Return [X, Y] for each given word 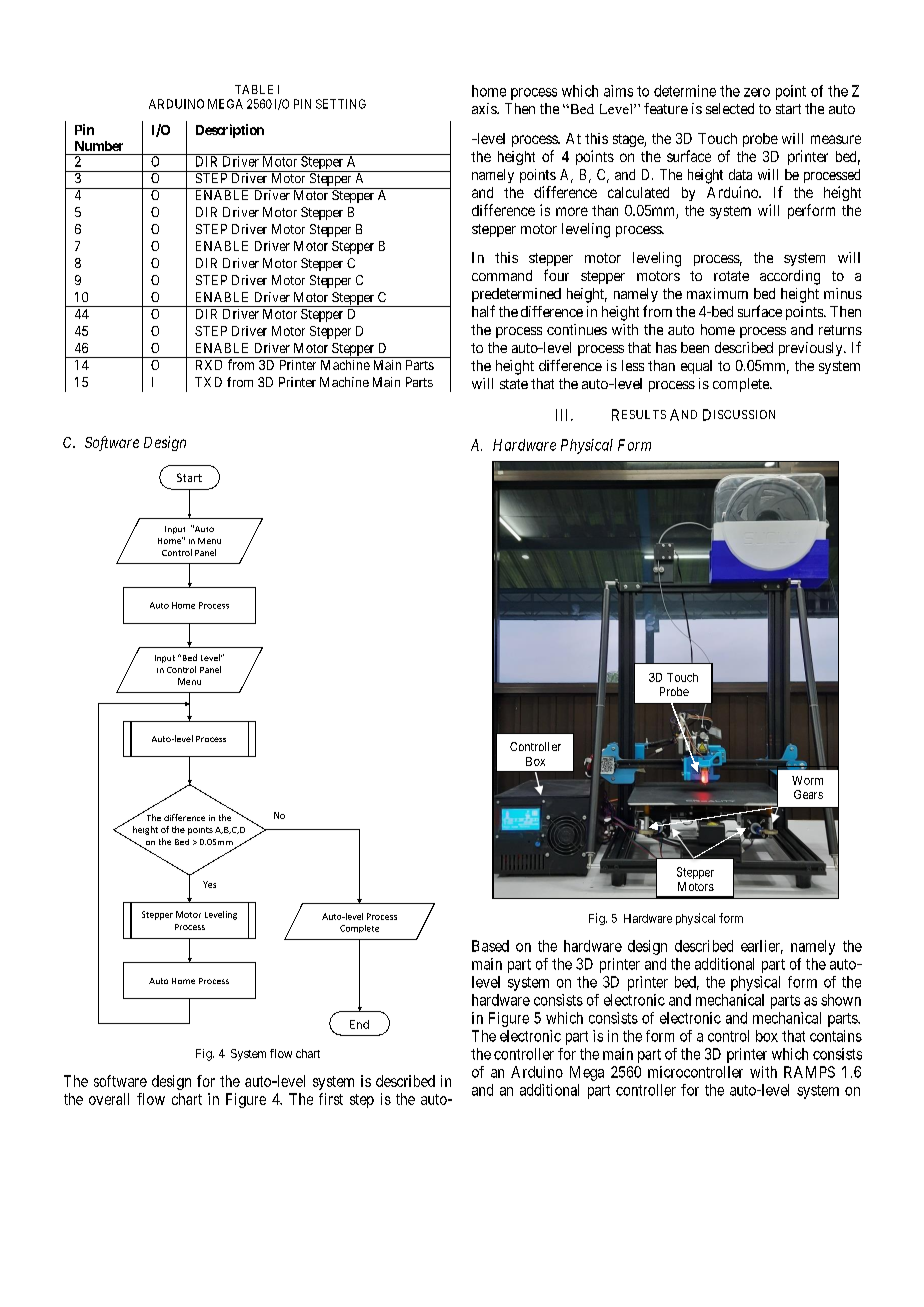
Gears [808, 794]
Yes [209, 884]
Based [490, 946]
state [514, 384]
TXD [208, 382]
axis [485, 108]
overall [109, 1099]
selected [730, 108]
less [633, 365]
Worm [807, 780]
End [359, 1024]
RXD [209, 365]
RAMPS [809, 1072]
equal [696, 367]
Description [230, 131]
